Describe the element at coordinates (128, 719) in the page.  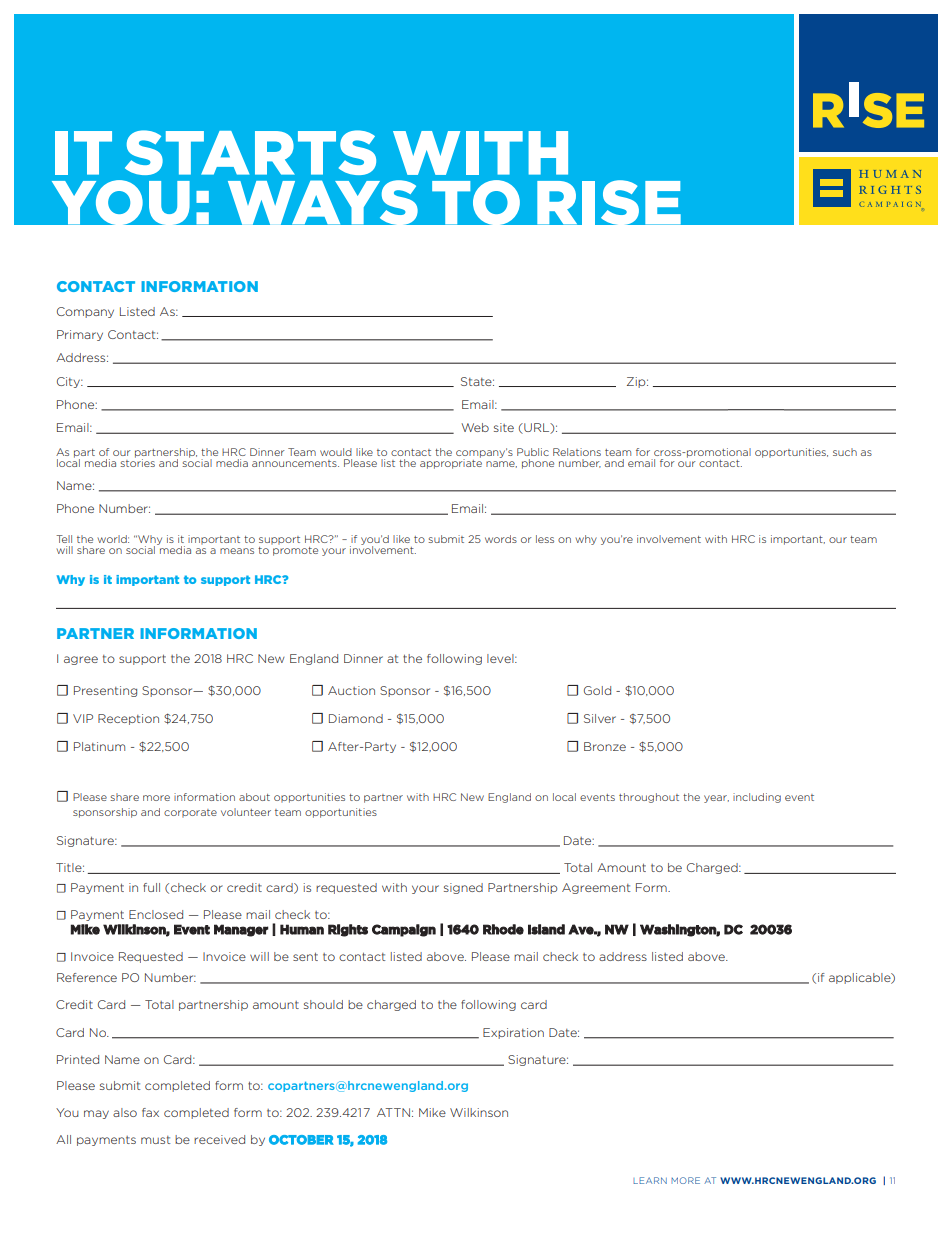
I see `Reception` at that location.
